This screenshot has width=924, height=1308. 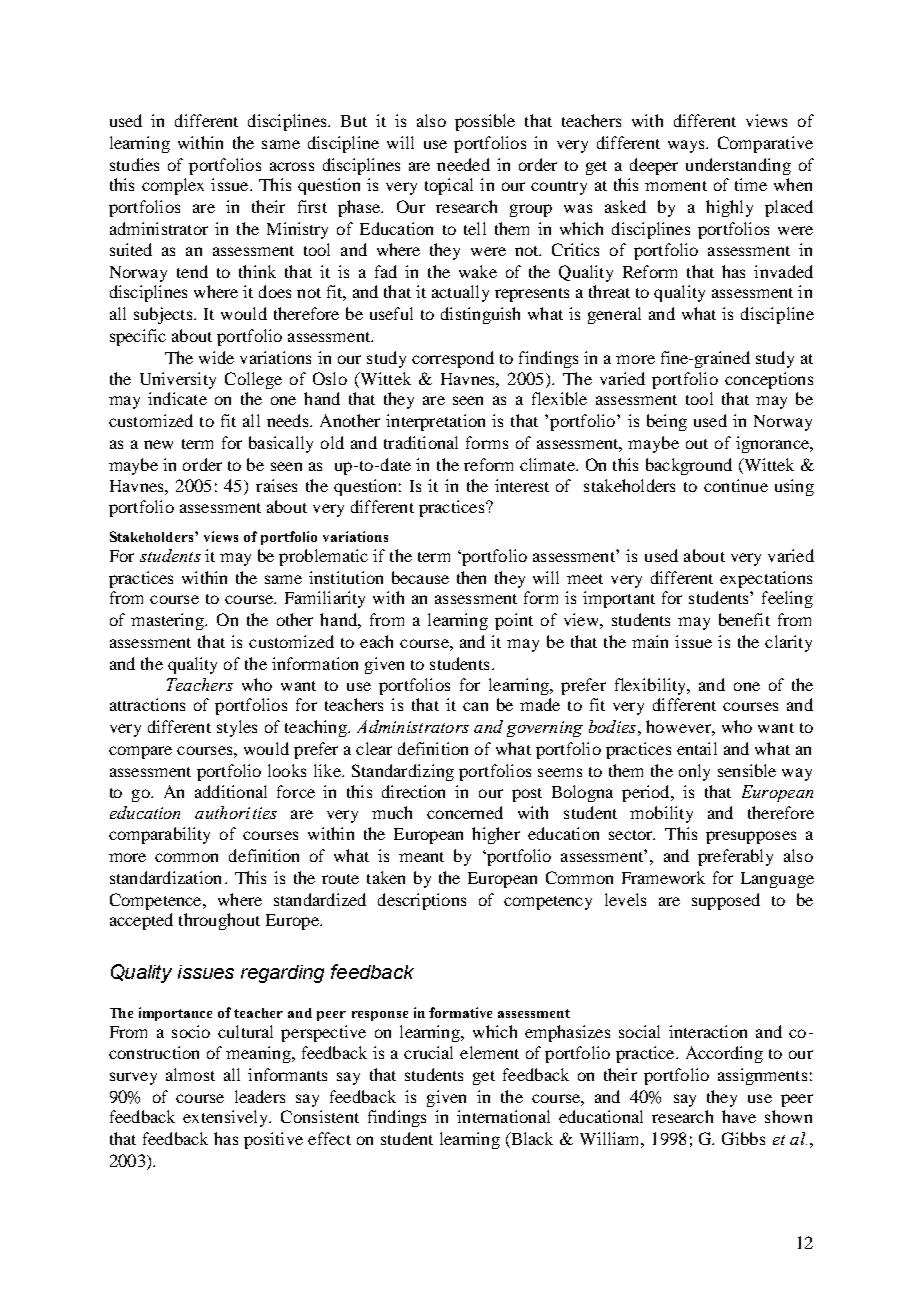 What do you see at coordinates (463, 164) in the screenshot?
I see `needed` at bounding box center [463, 164].
